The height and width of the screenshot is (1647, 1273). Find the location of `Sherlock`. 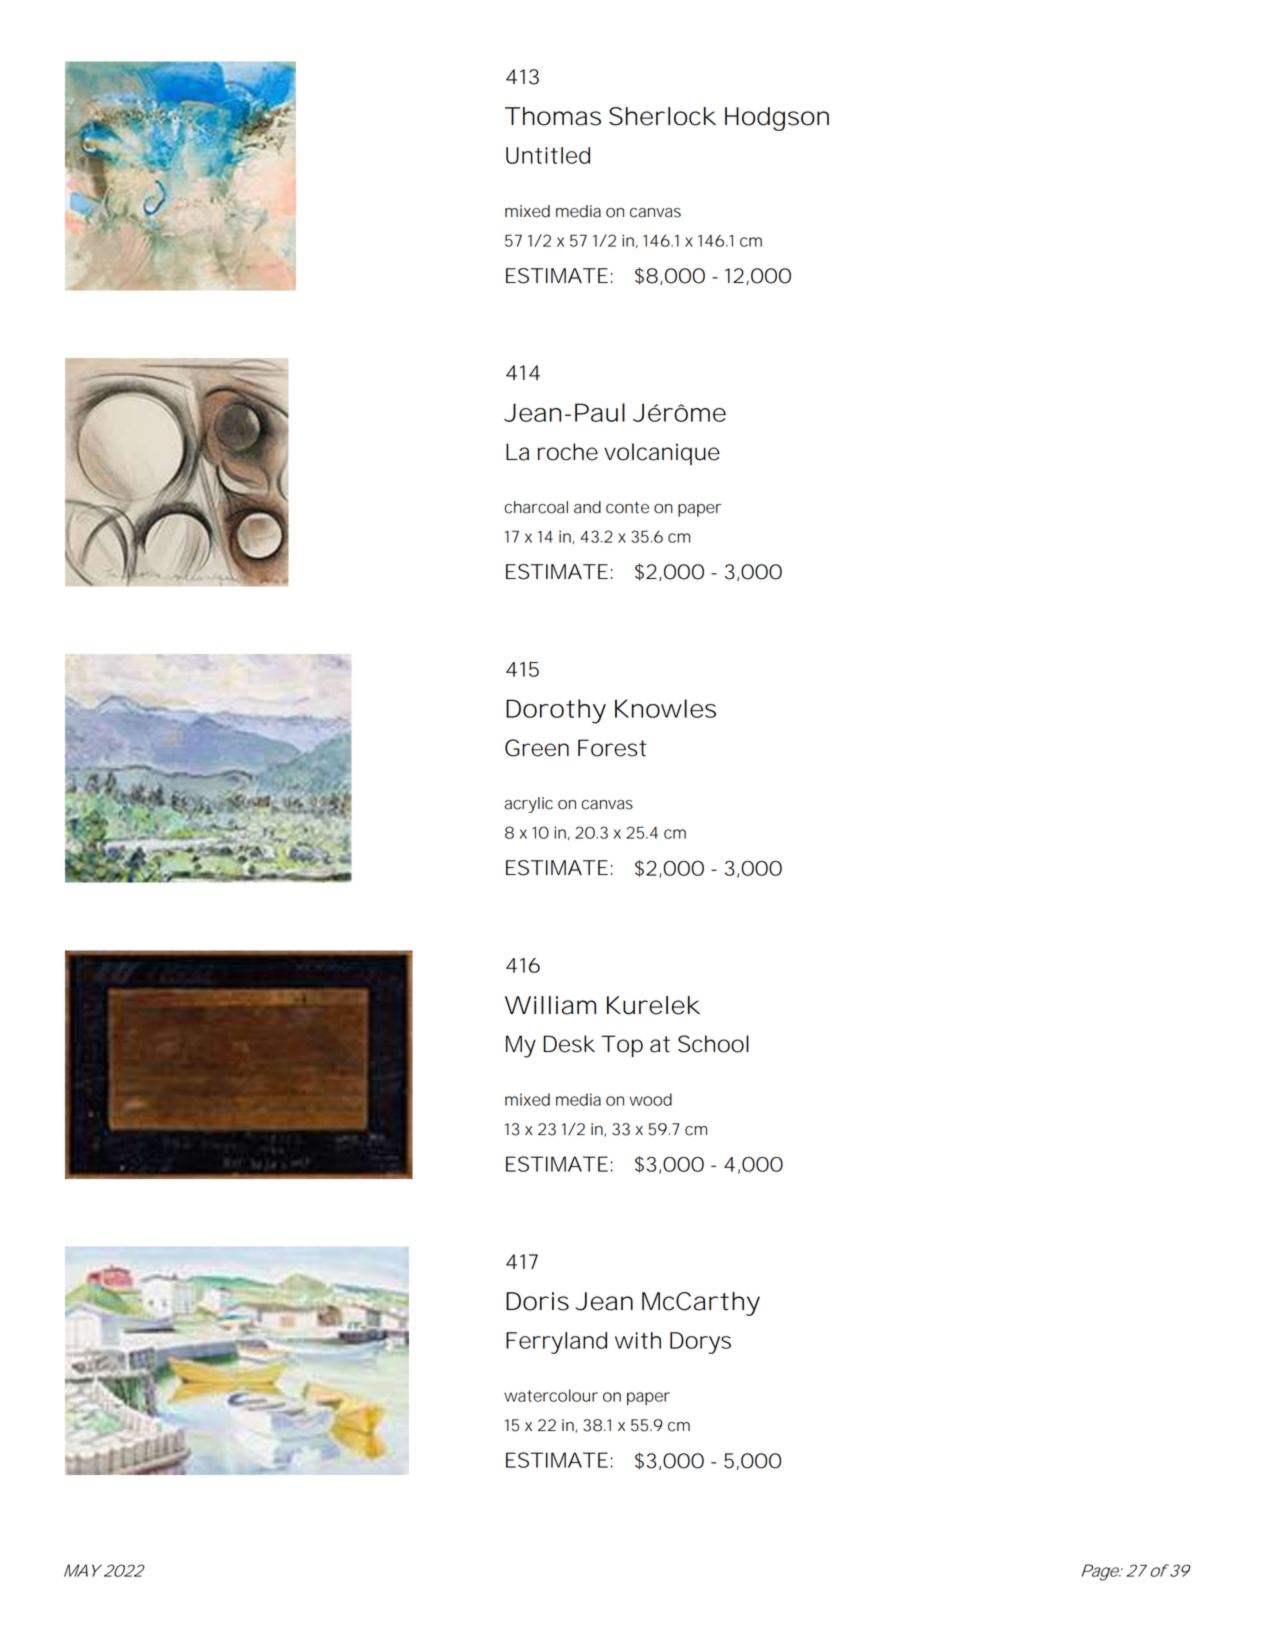

Sherlock is located at coordinates (662, 116).
